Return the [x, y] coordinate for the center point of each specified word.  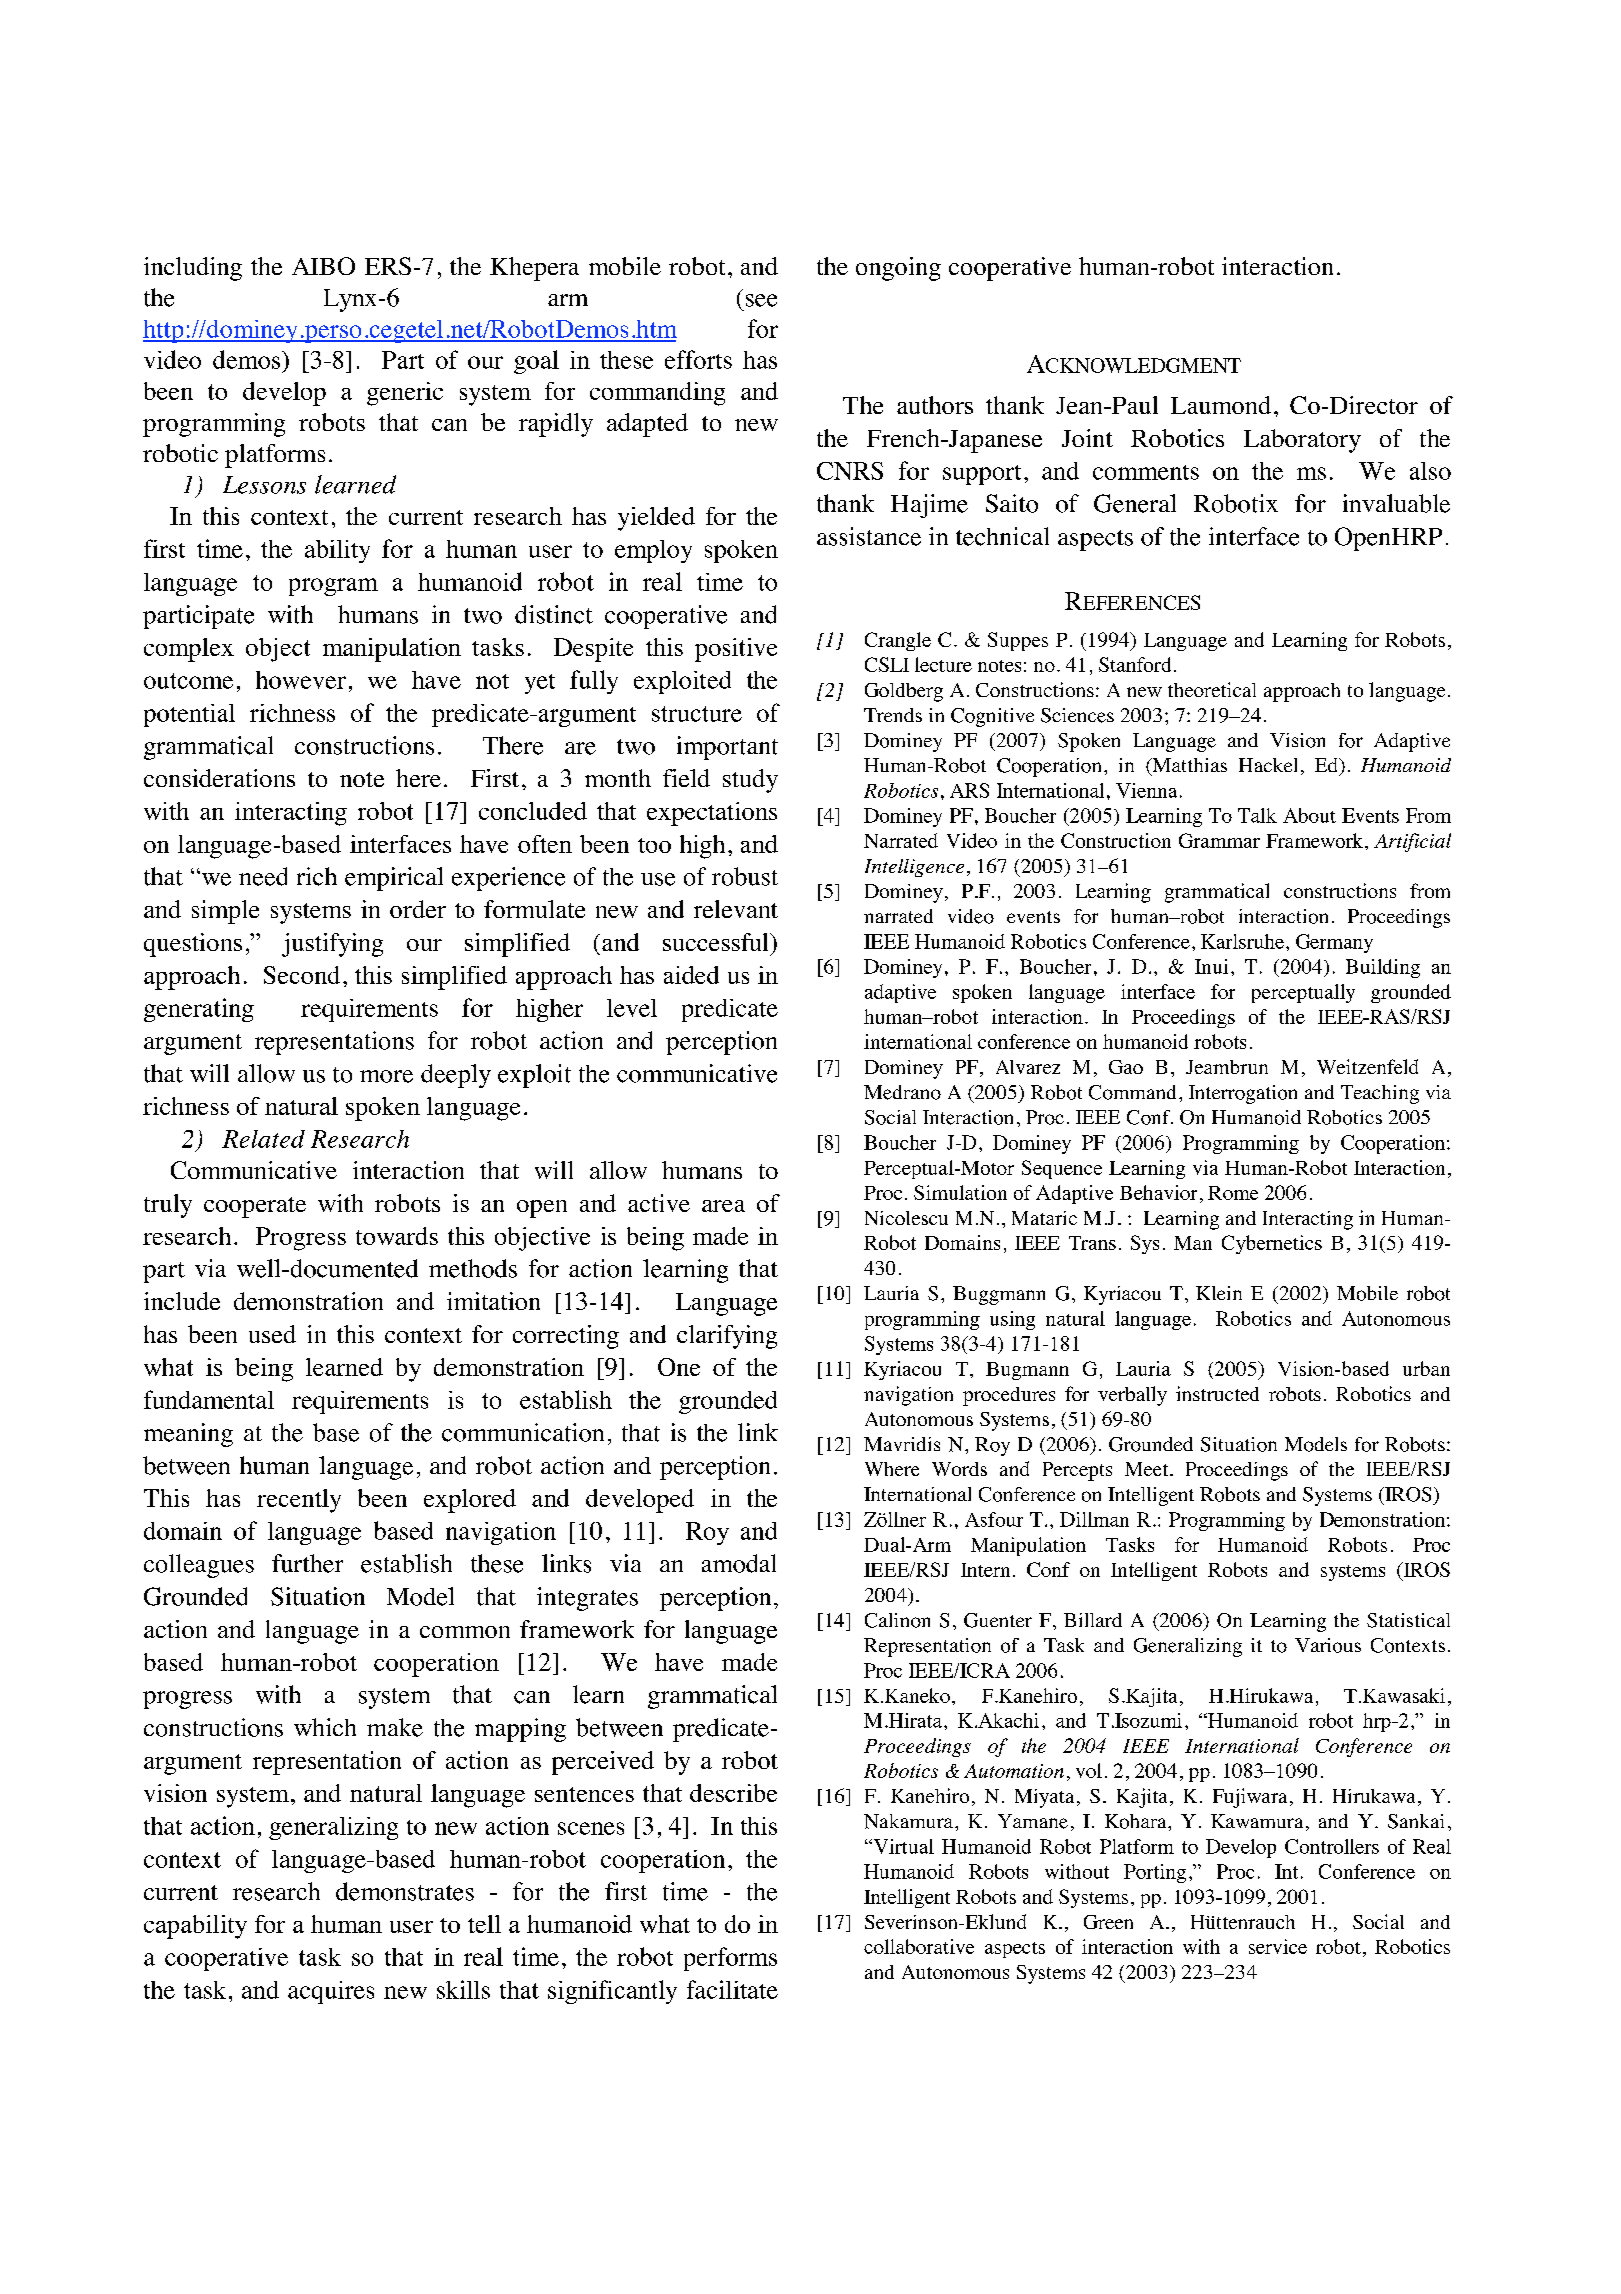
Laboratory [1302, 441]
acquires [331, 1992]
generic [405, 394]
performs [730, 1959]
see [761, 300]
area [723, 1206]
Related [263, 1139]
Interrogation [1243, 1094]
